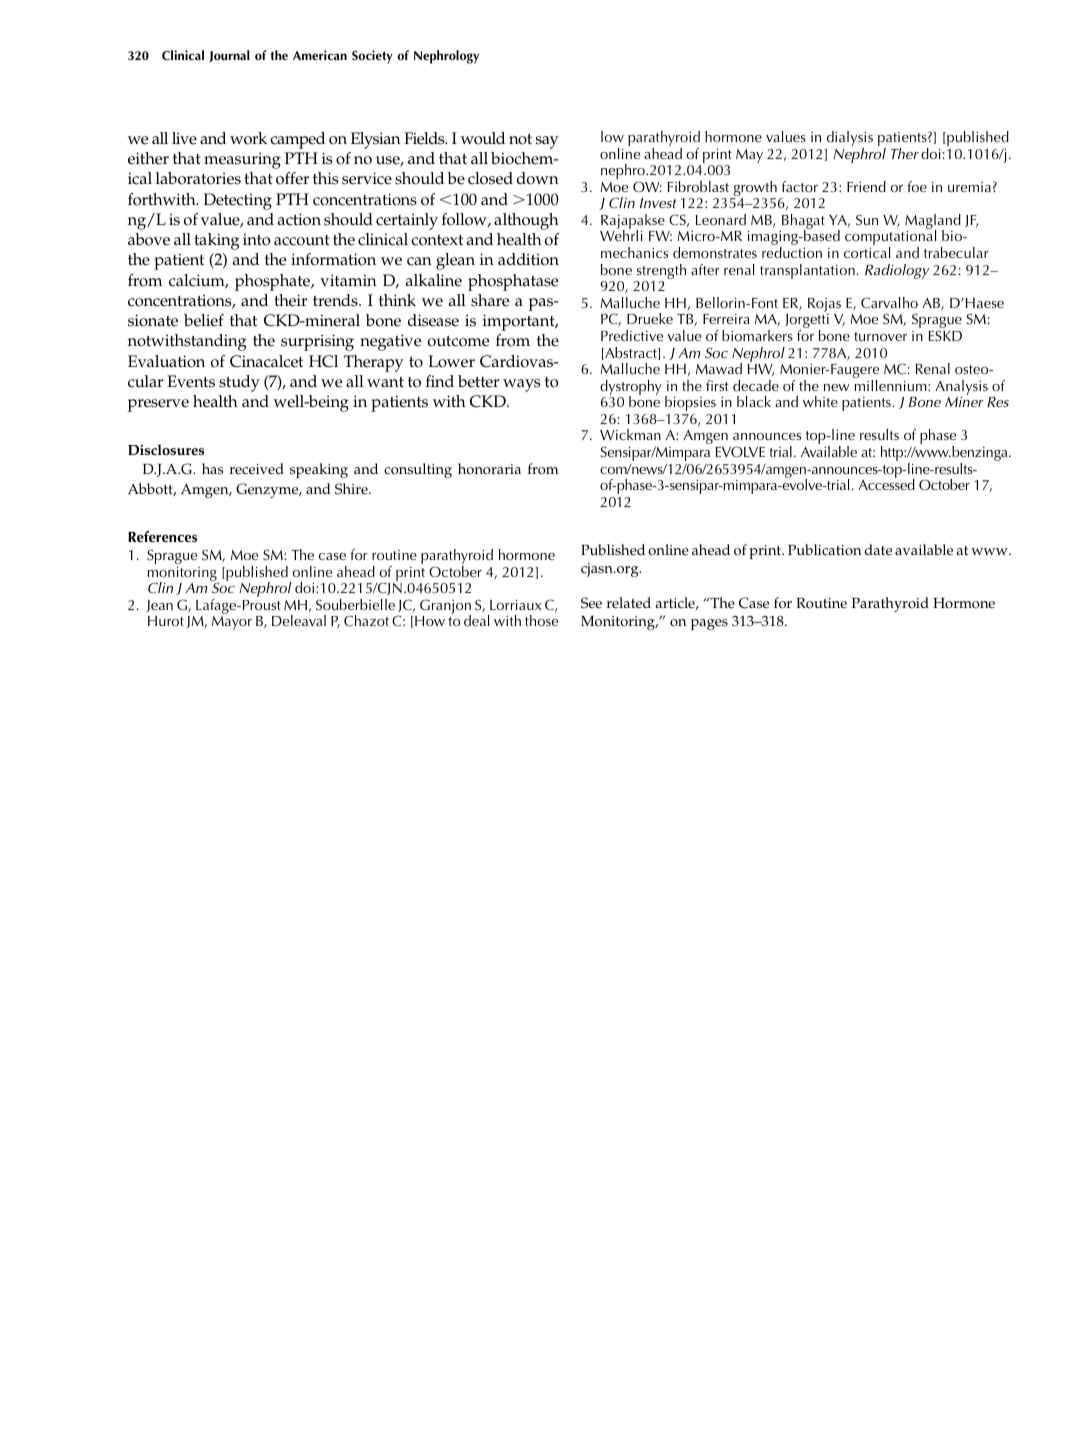  Describe the element at coordinates (632, 335) in the page. I see `Predictive` at that location.
